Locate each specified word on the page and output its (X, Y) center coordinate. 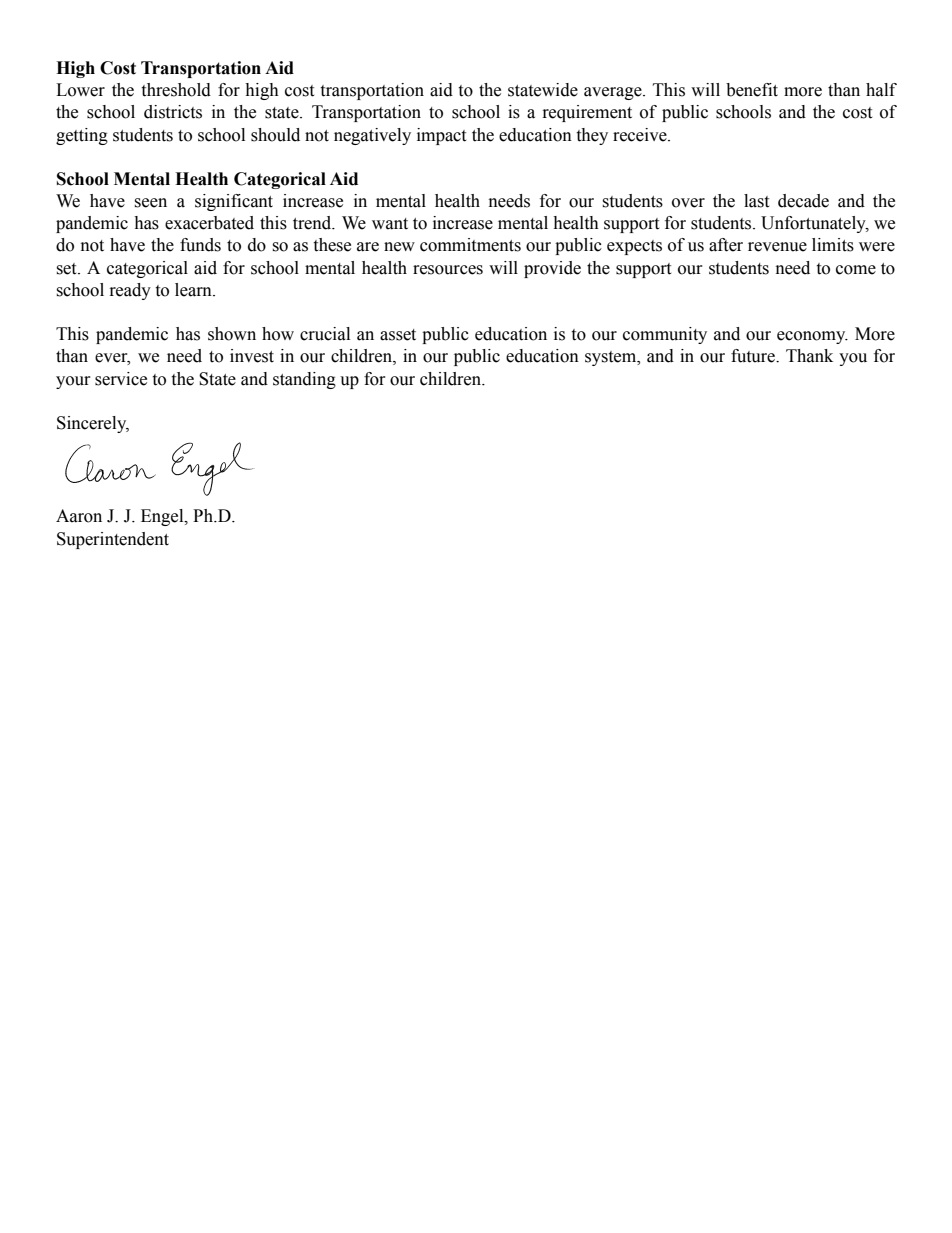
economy (812, 337)
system (612, 358)
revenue (777, 247)
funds (200, 245)
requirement (587, 113)
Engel (163, 517)
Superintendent (113, 540)
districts (173, 112)
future (754, 356)
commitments (470, 245)
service (121, 379)
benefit (752, 90)
